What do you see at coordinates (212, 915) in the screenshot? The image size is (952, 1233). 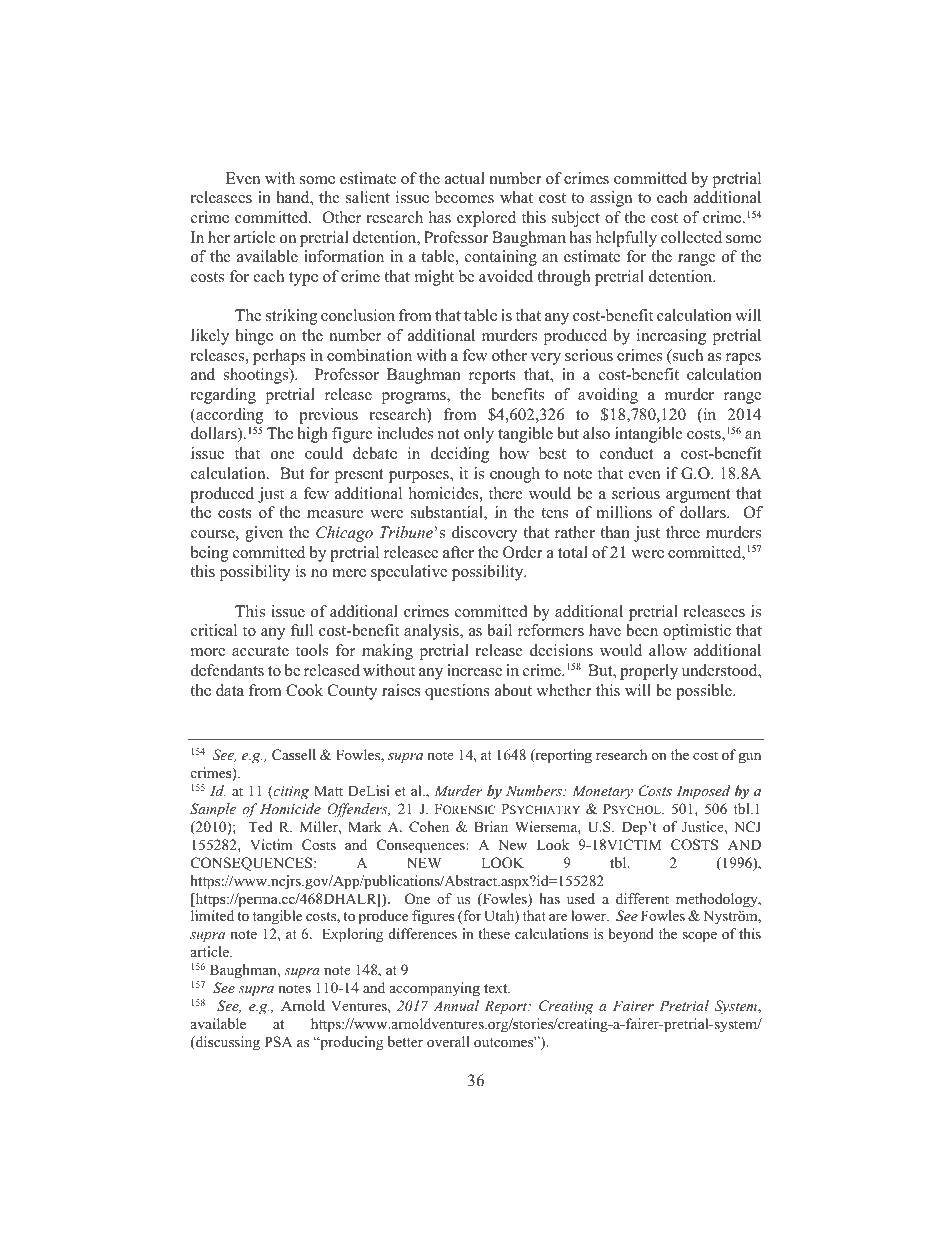 I see `limited` at bounding box center [212, 915].
